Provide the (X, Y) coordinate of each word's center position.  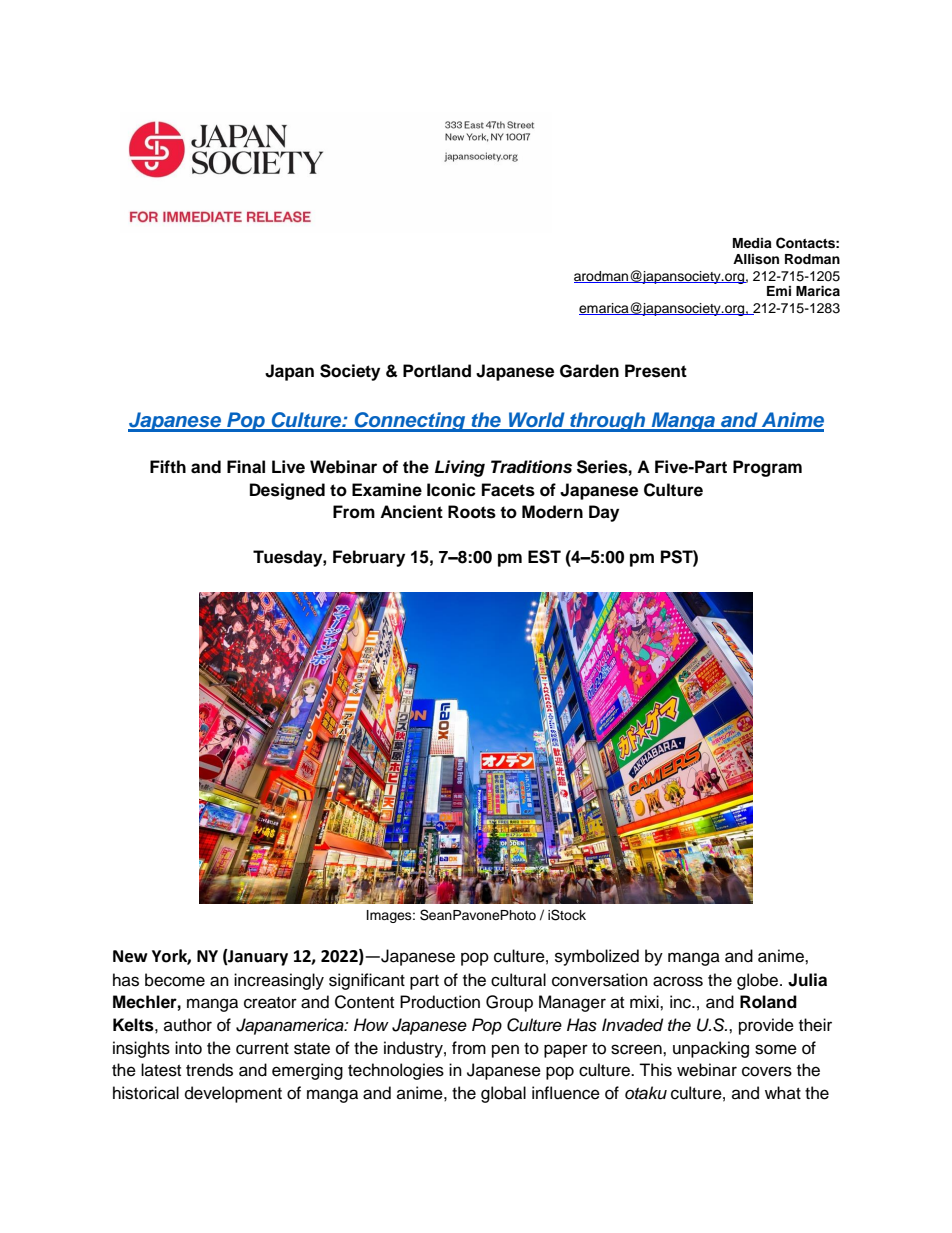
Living (460, 468)
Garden (589, 371)
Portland (437, 371)
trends (209, 1070)
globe (759, 981)
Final (246, 467)
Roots (472, 512)
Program (767, 468)
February (369, 558)
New (130, 956)
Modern (552, 512)
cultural (518, 980)
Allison (756, 259)
